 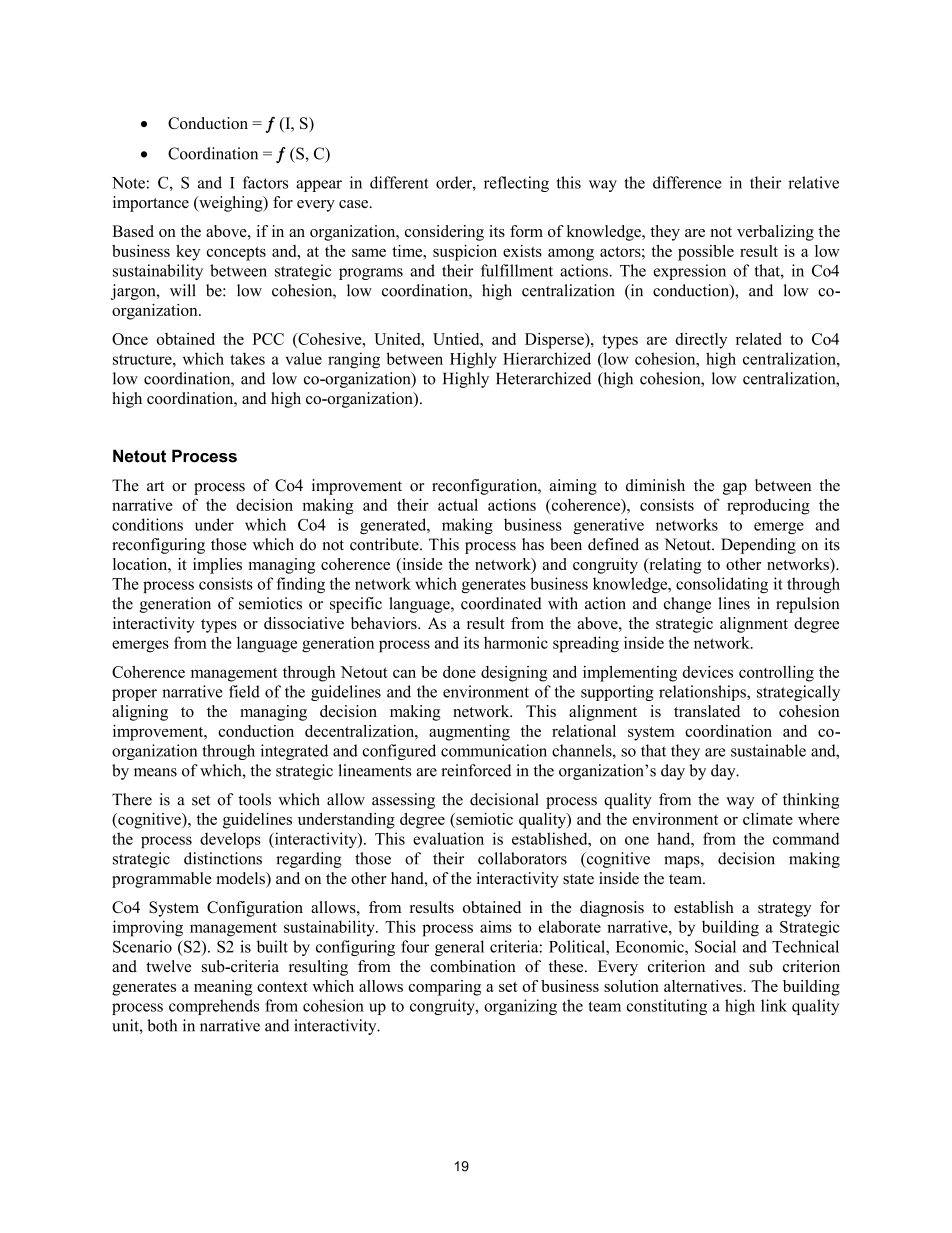 I want to click on comprehends, so click(x=214, y=1007).
